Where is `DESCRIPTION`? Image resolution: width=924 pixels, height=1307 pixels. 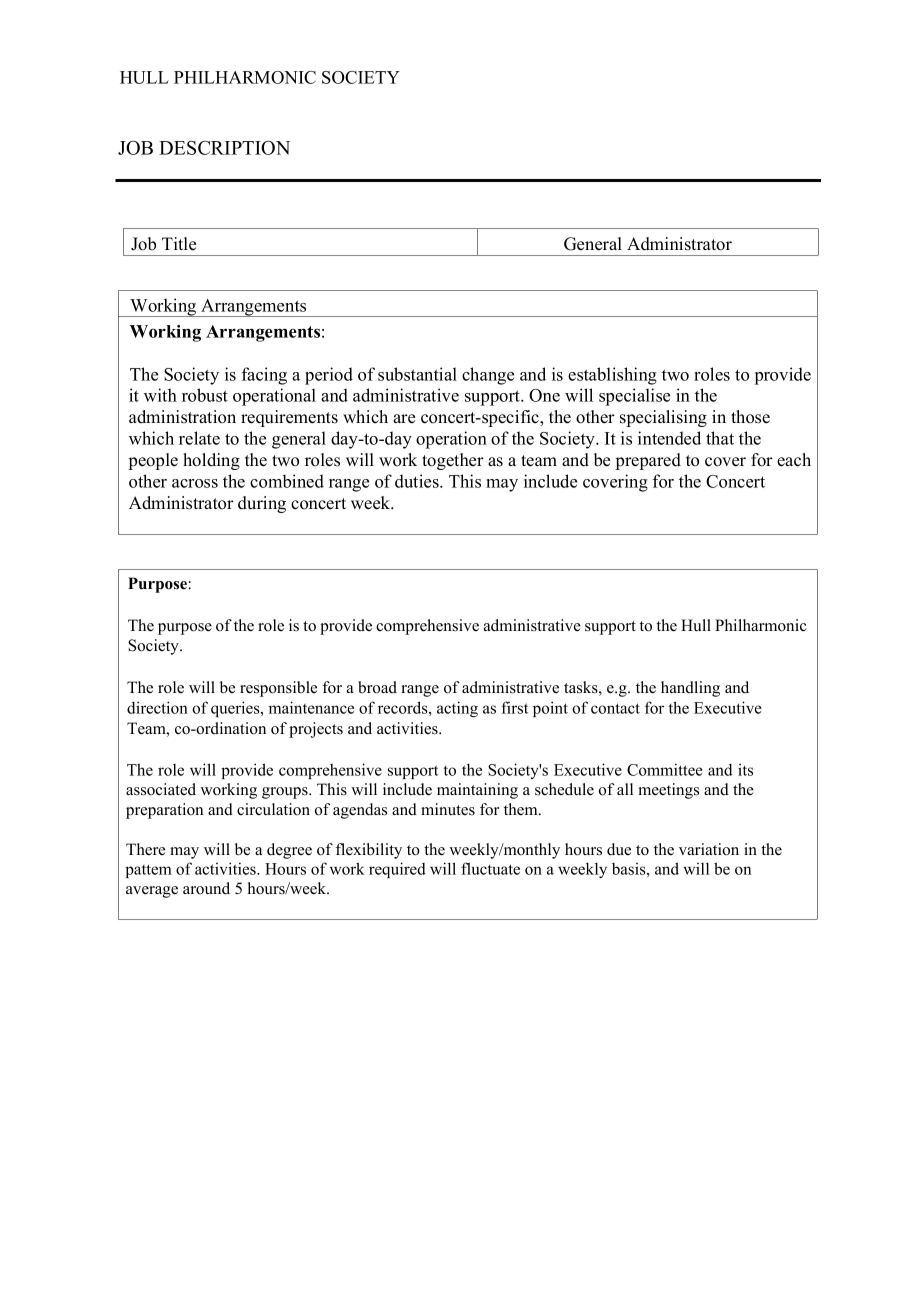
DESCRIPTION is located at coordinates (224, 148).
